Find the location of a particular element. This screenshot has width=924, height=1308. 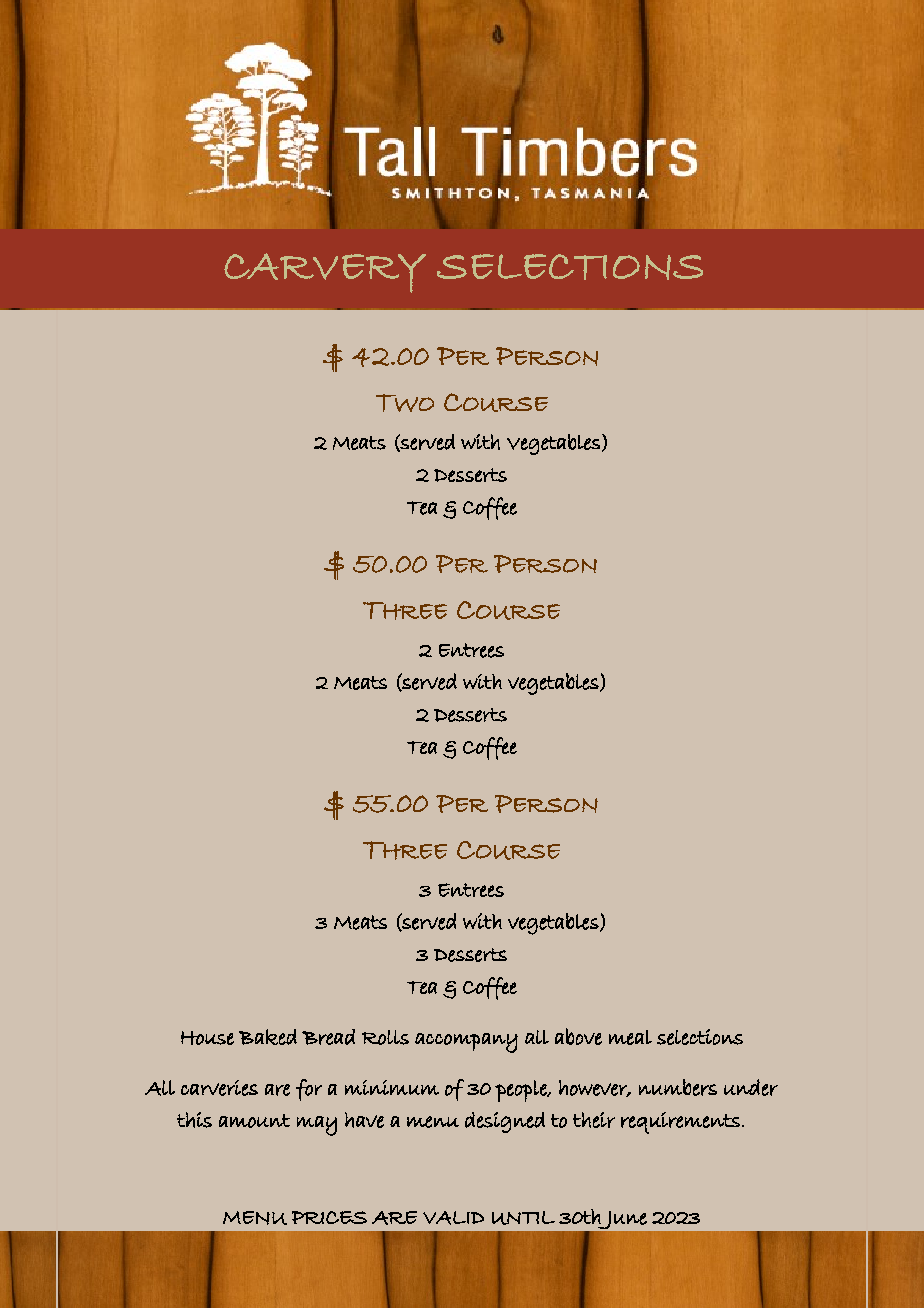

VALID is located at coordinates (453, 1218).
